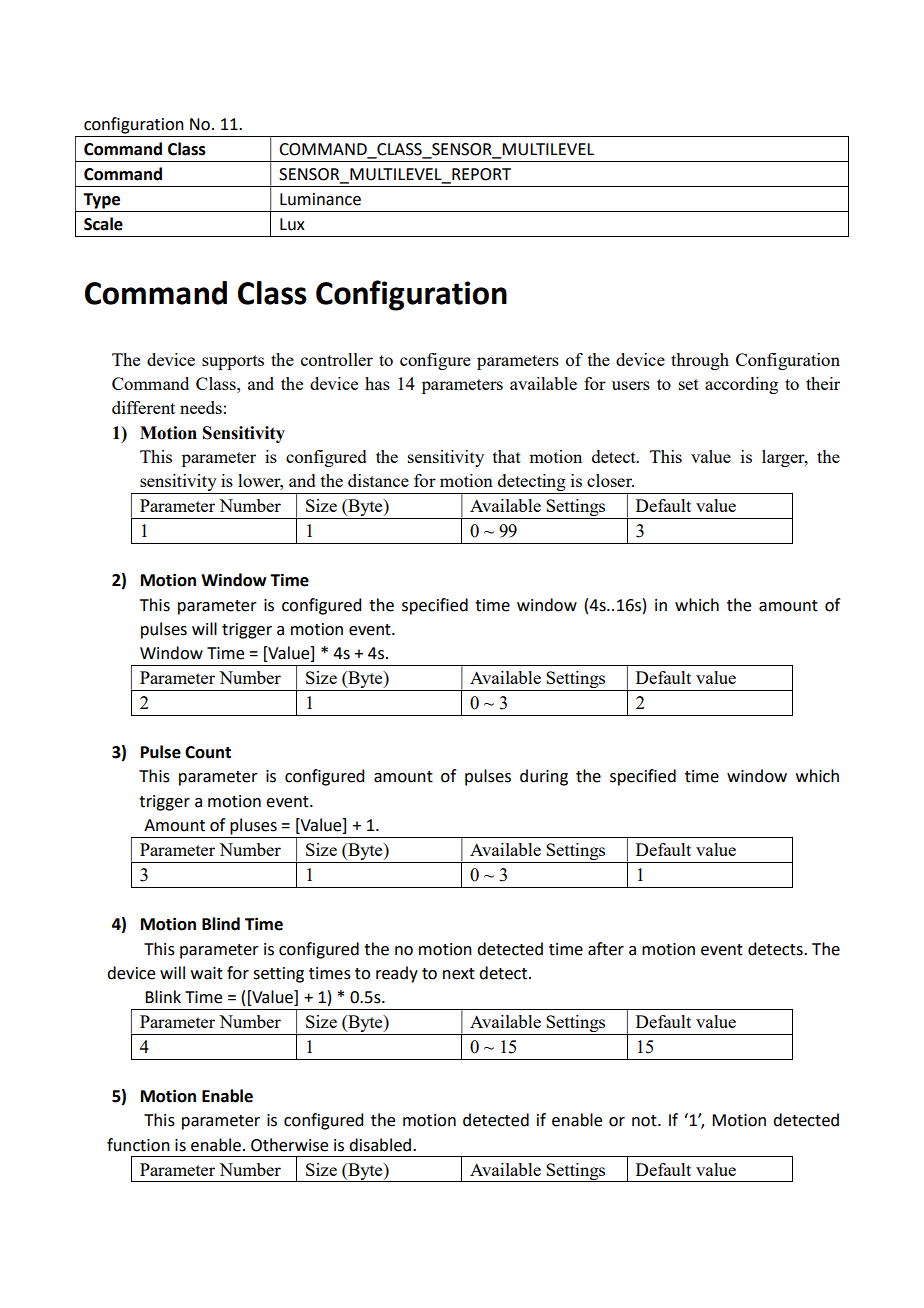 This screenshot has width=924, height=1308. What do you see at coordinates (103, 224) in the screenshot?
I see `Scale` at bounding box center [103, 224].
